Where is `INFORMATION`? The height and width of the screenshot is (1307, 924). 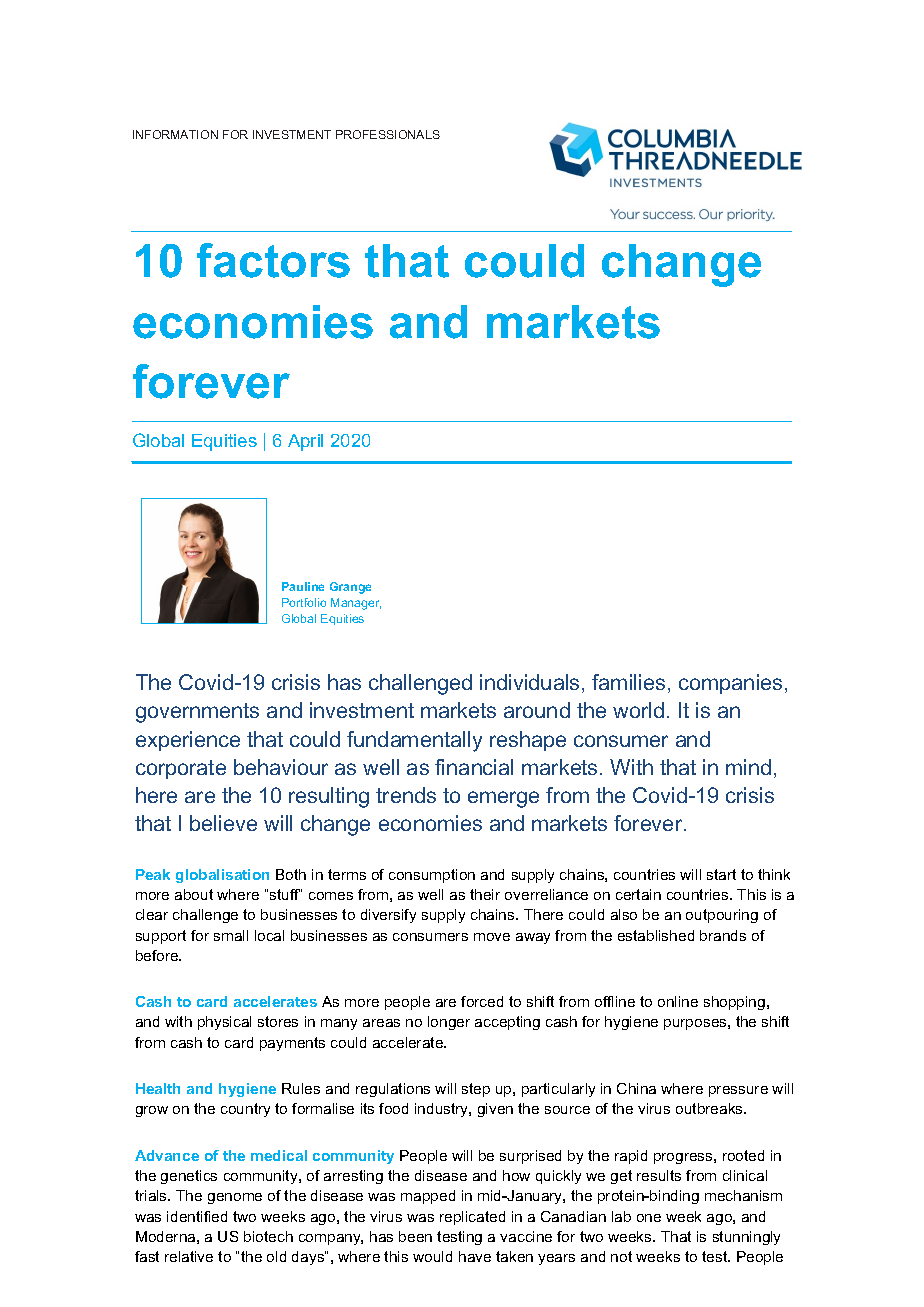
INFORMATION is located at coordinates (175, 134).
